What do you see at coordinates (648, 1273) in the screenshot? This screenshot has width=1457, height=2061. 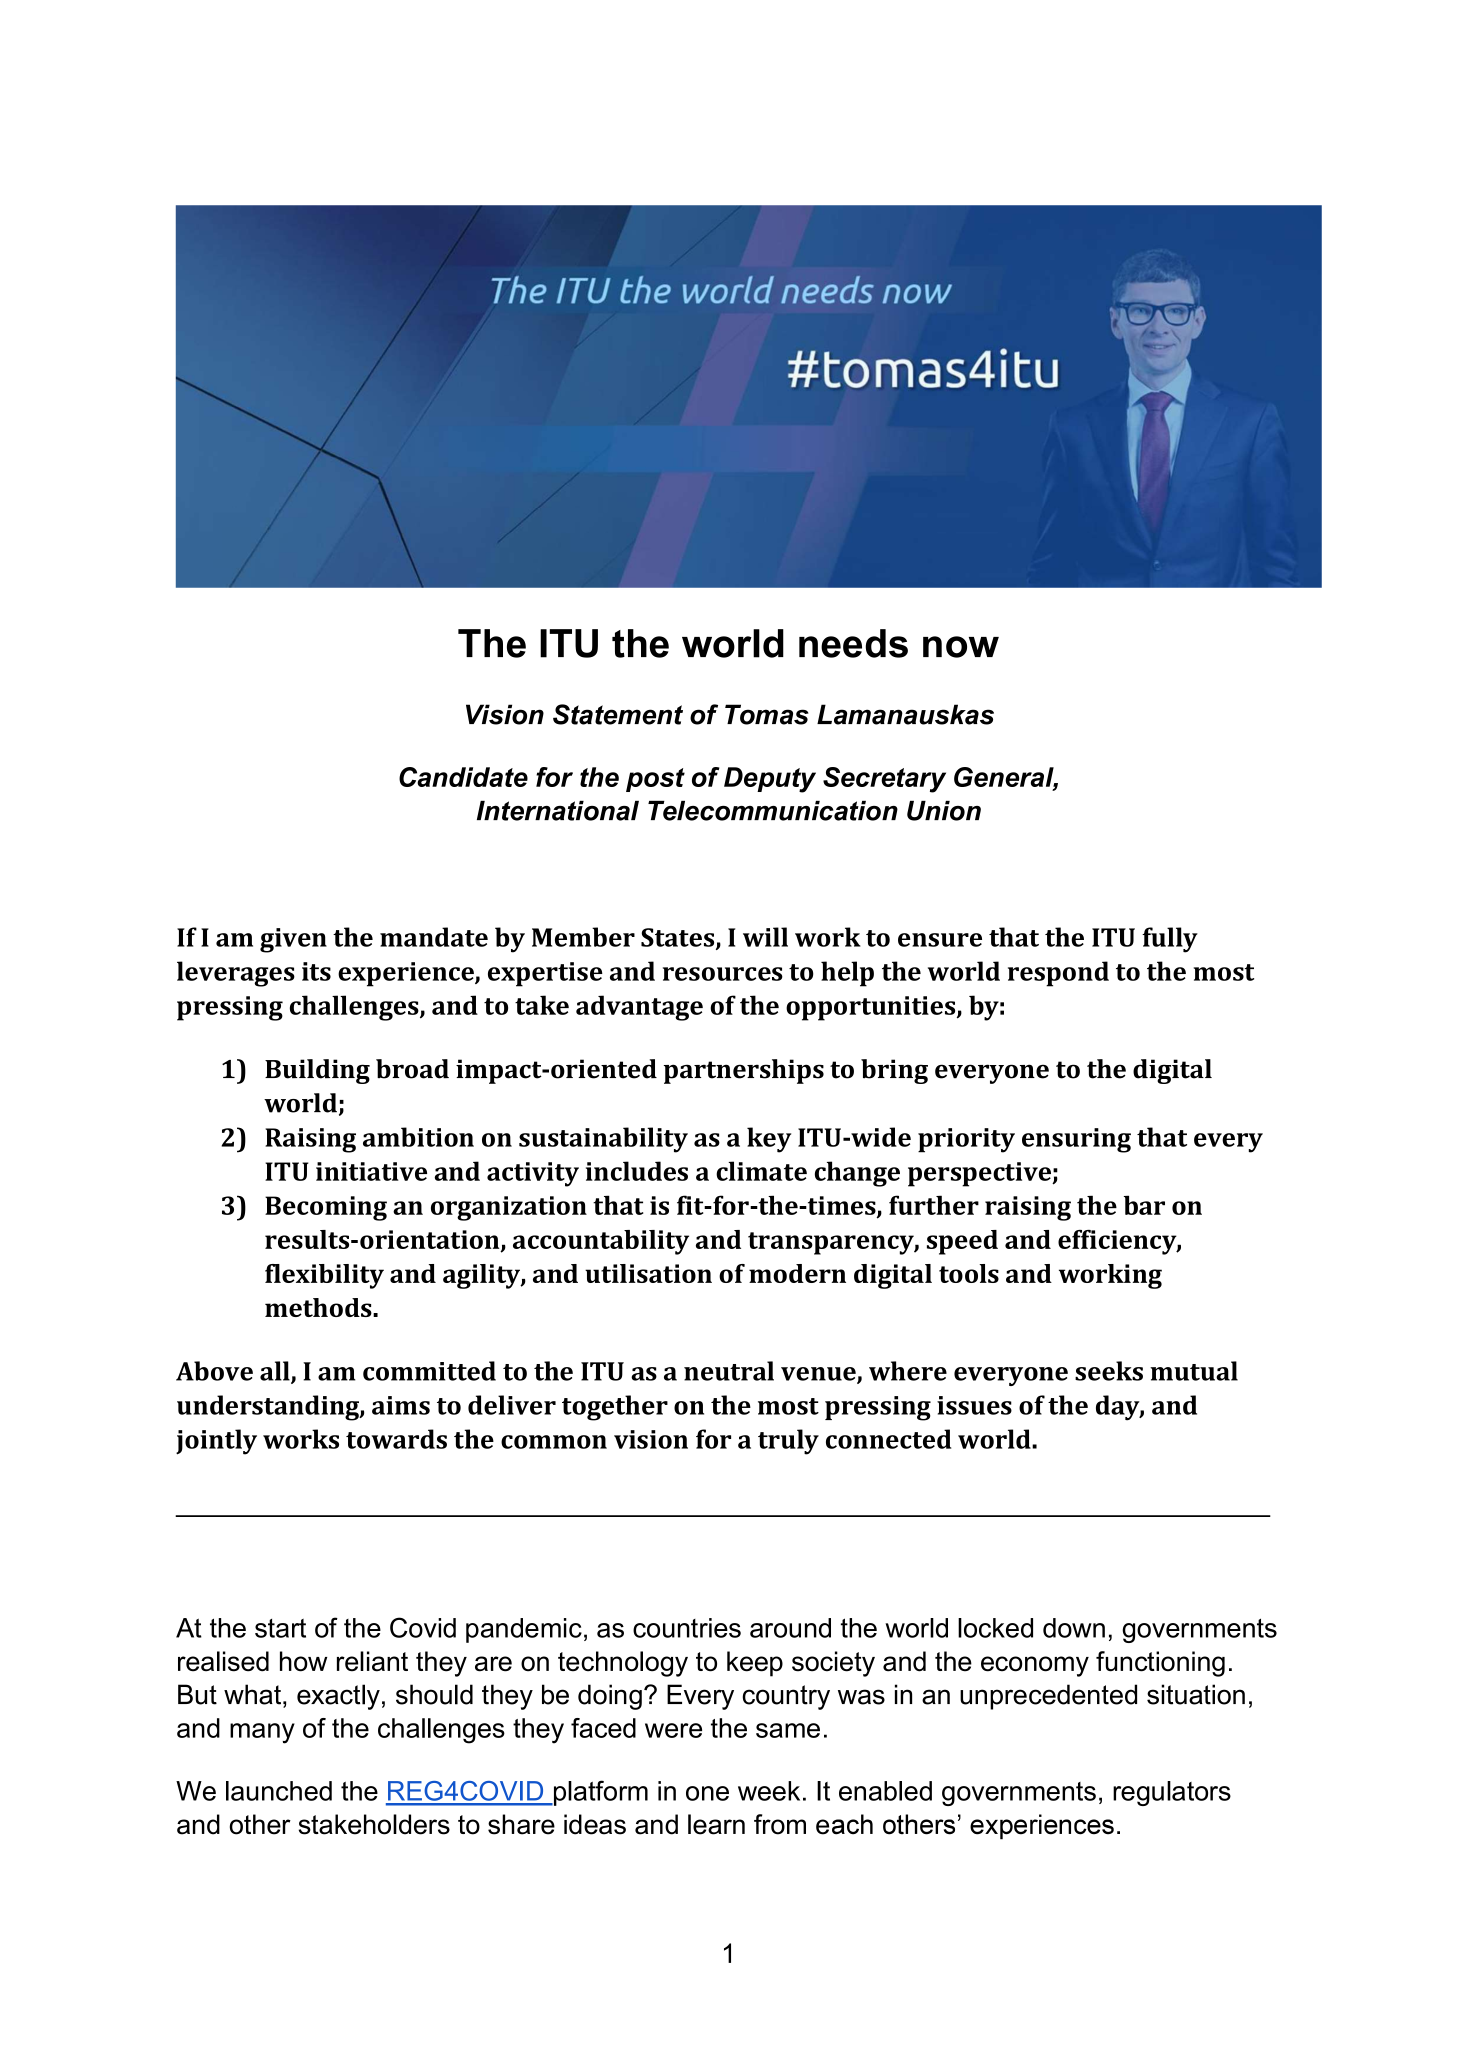 I see `utilisation` at bounding box center [648, 1273].
